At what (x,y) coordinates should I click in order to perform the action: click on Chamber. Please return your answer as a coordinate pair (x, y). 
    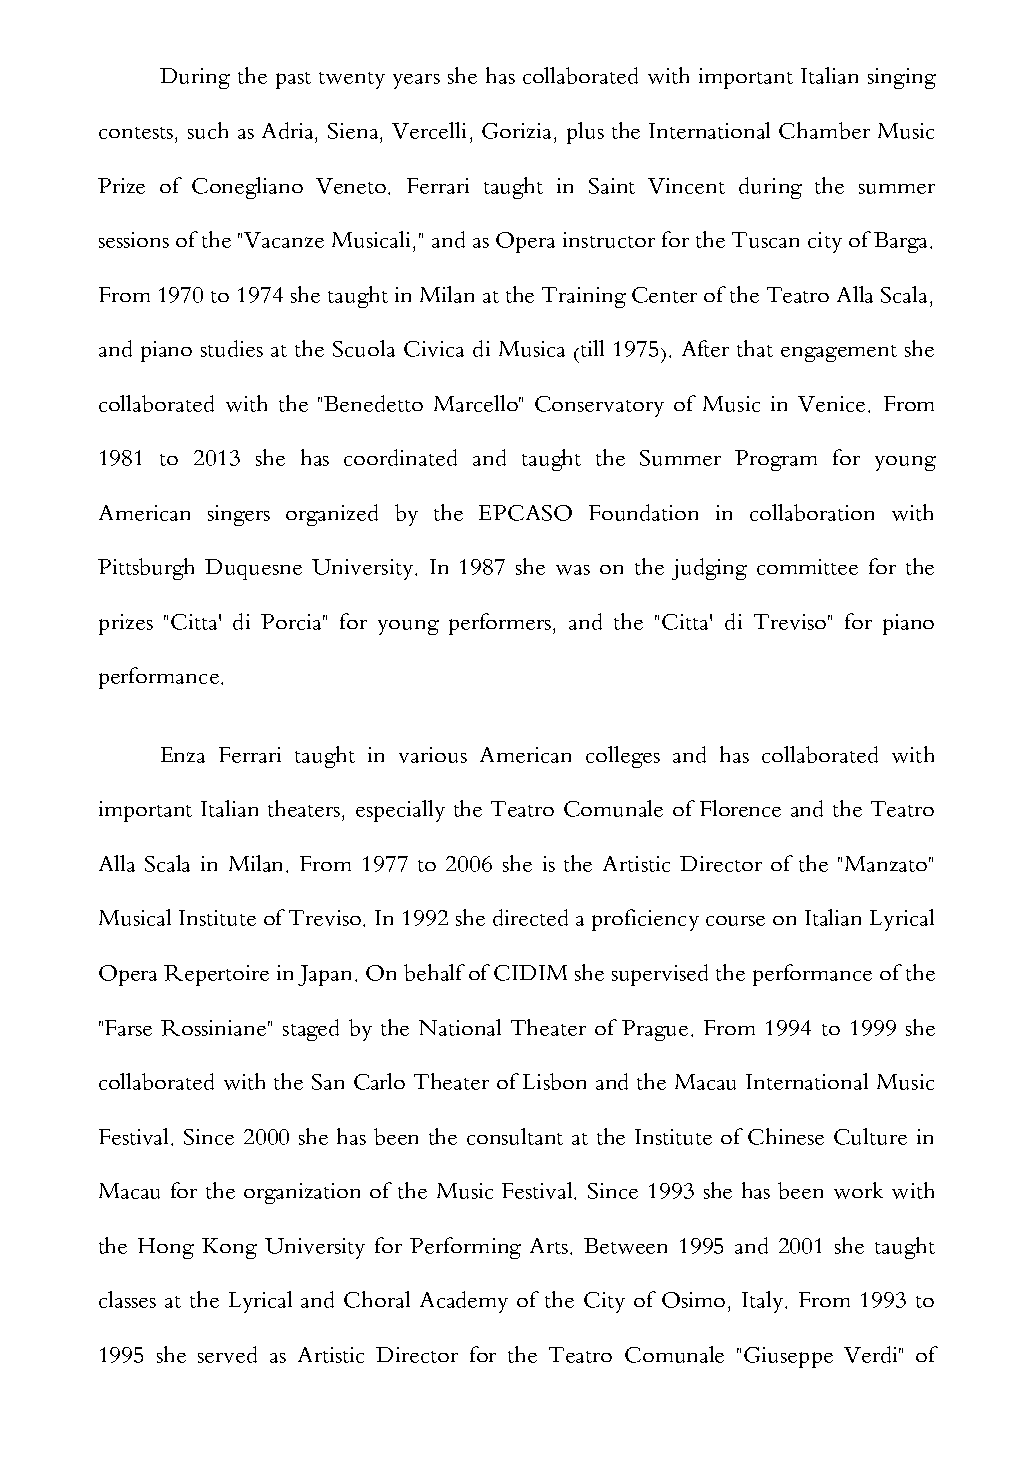
    Looking at the image, I should click on (824, 130).
